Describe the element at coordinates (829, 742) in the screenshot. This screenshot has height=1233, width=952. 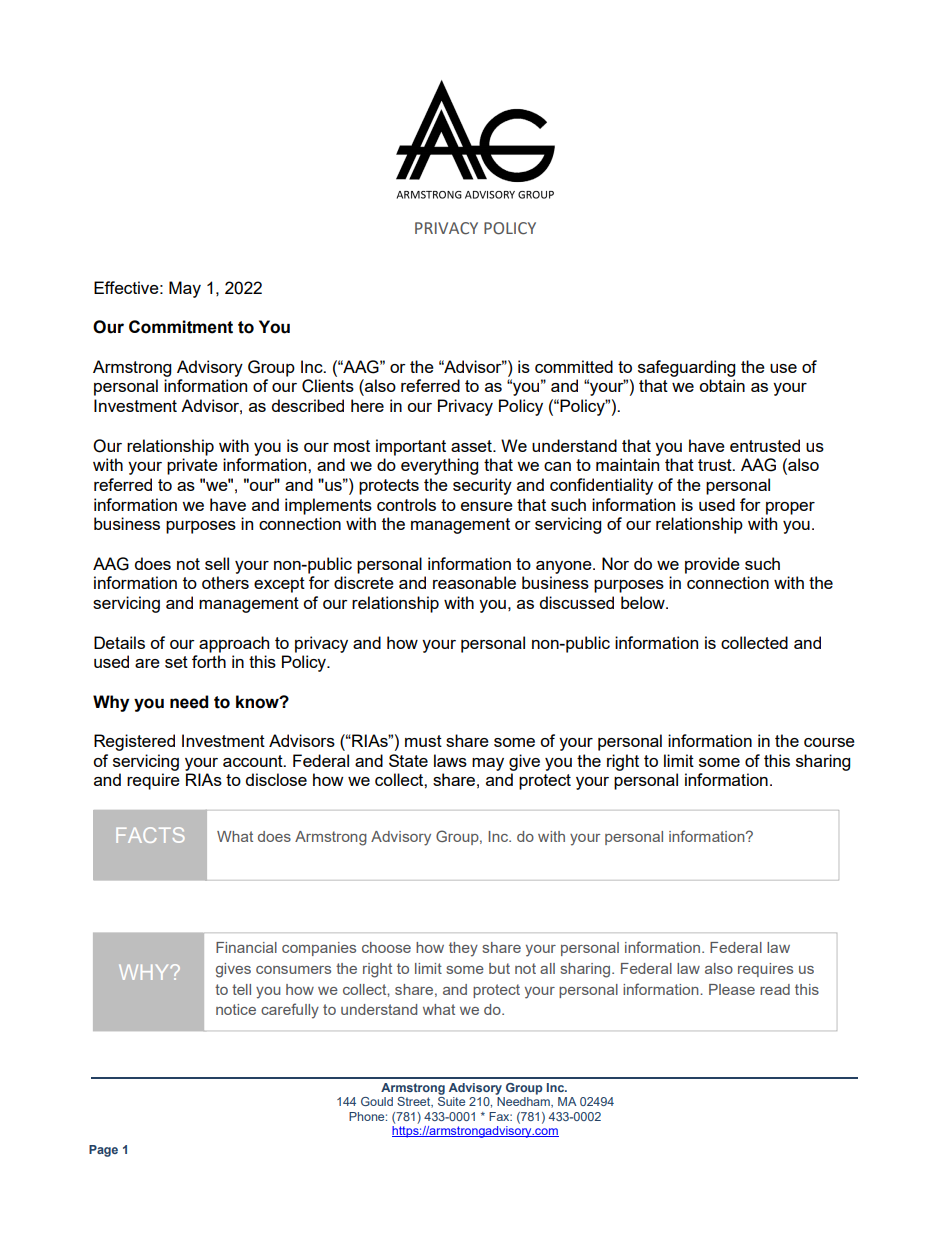
I see `course` at that location.
